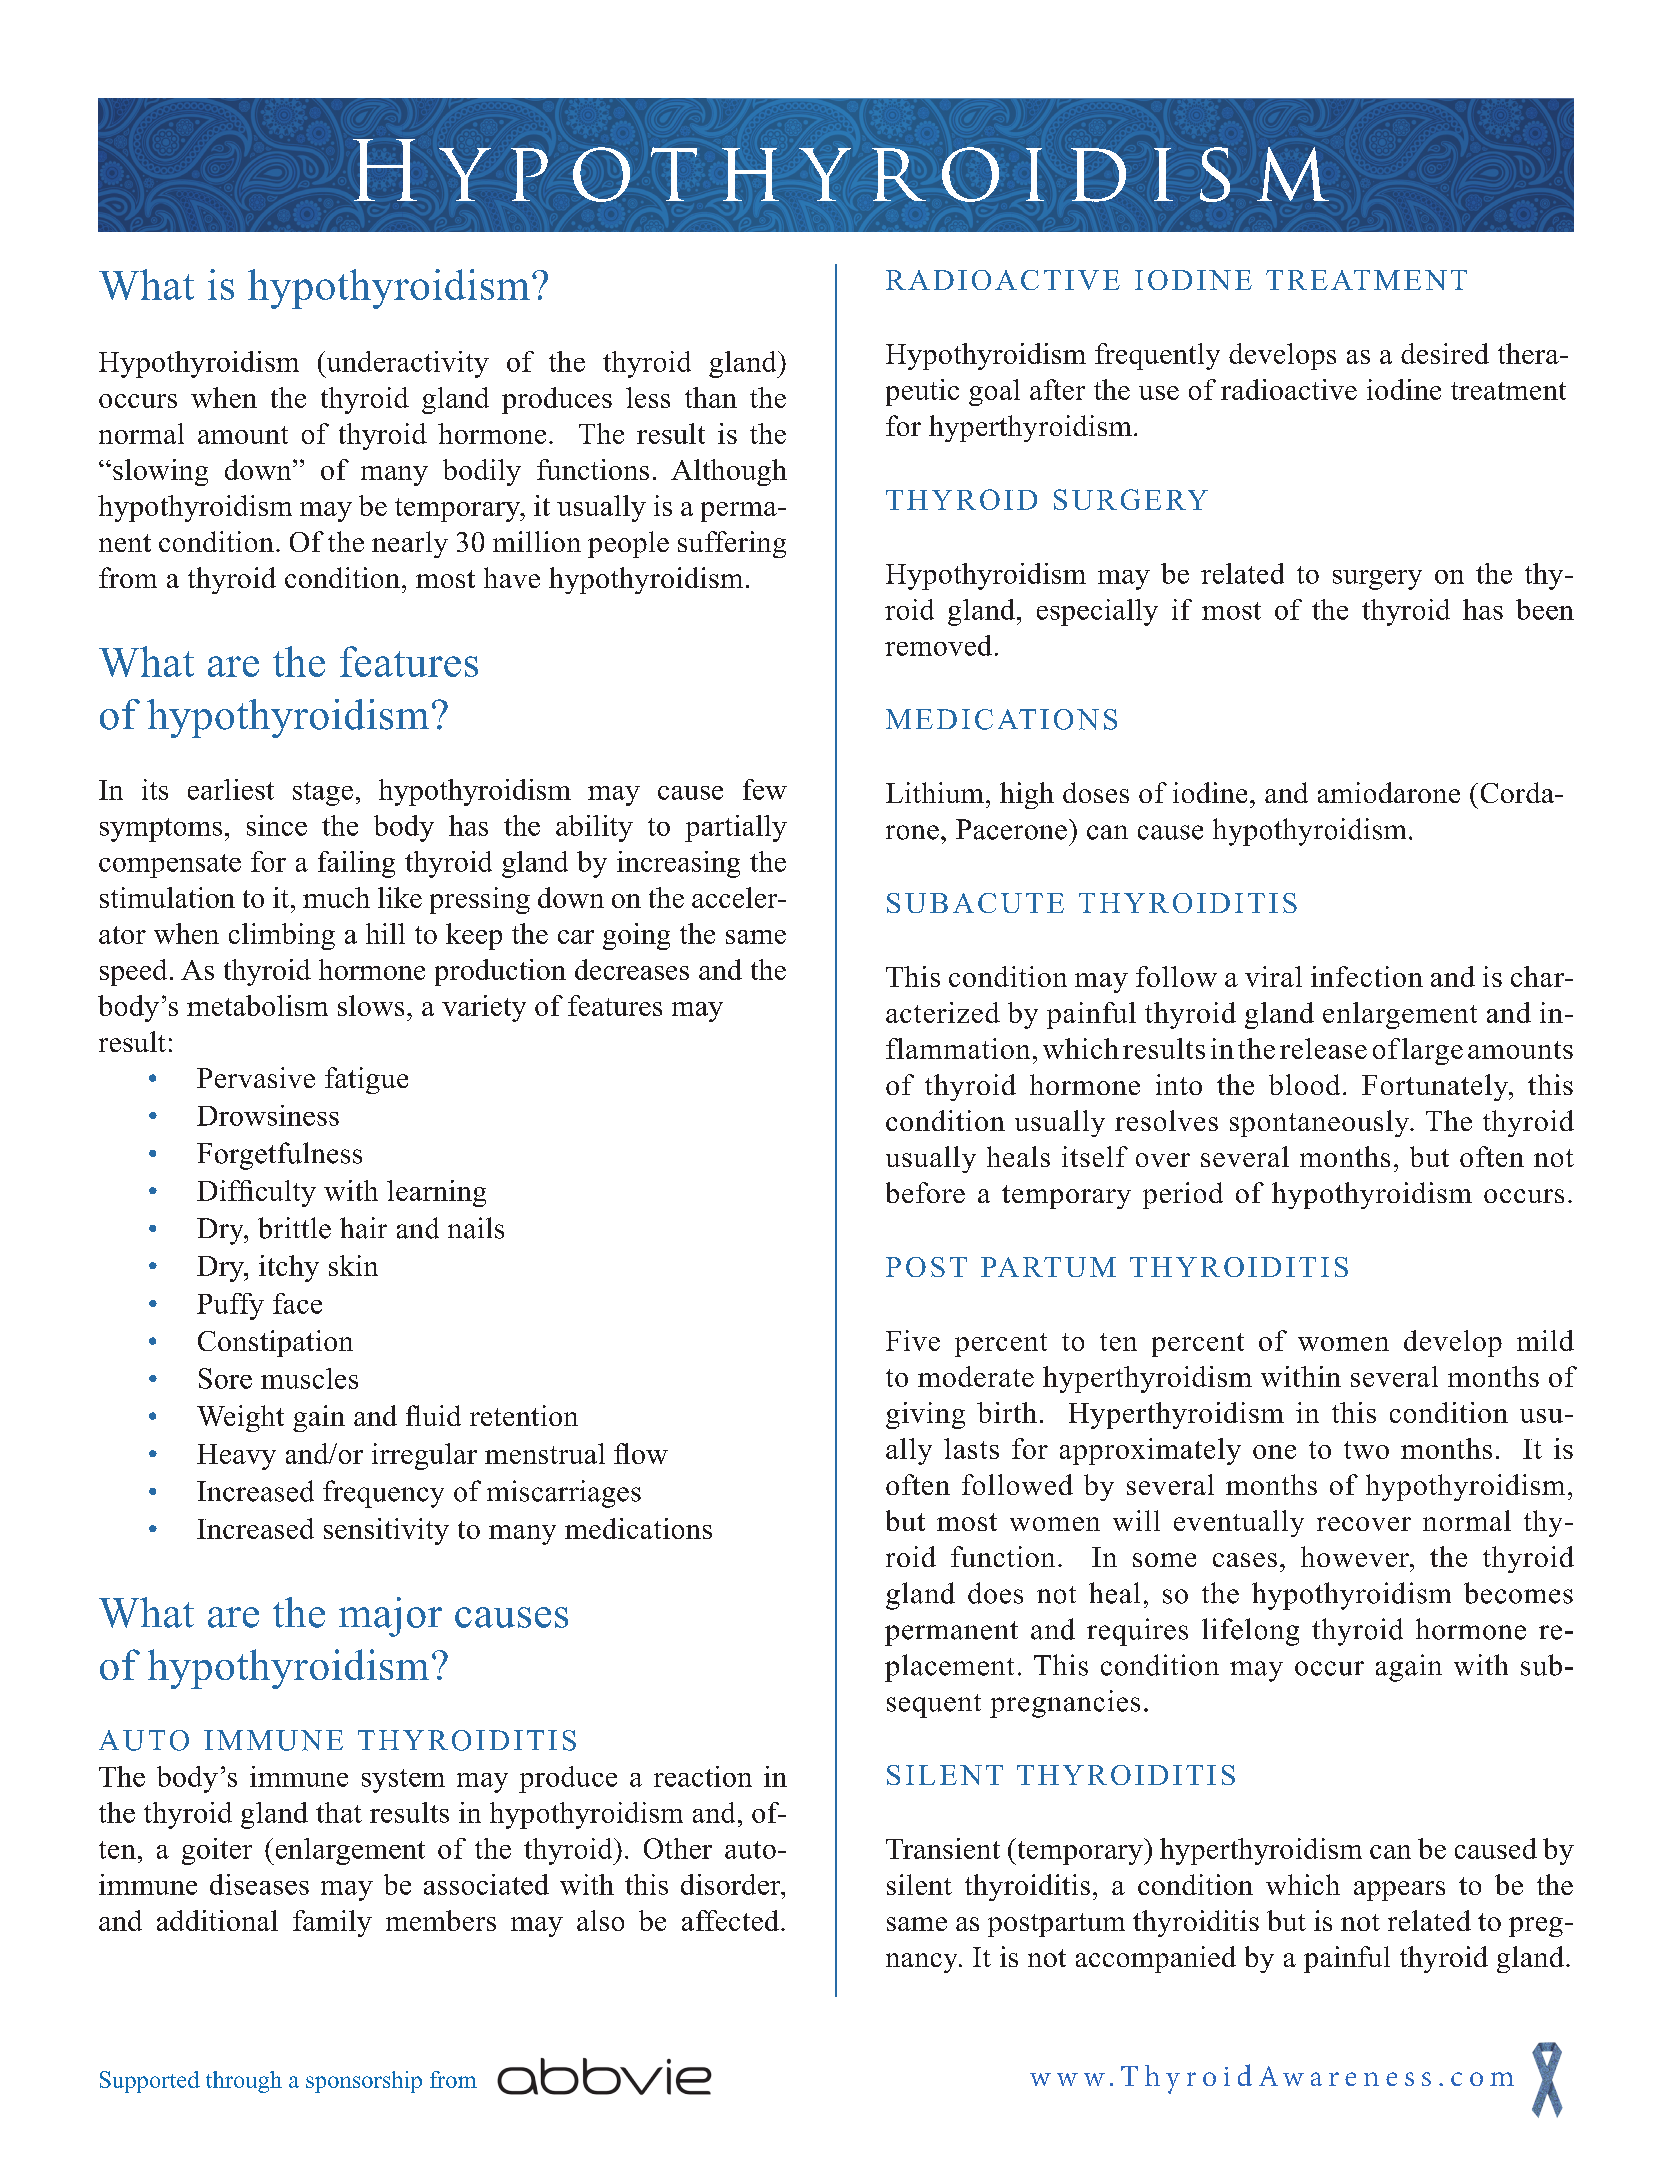 This image has height=2164, width=1672. What do you see at coordinates (1321, 1123) in the image?
I see `spontaneously` at bounding box center [1321, 1123].
